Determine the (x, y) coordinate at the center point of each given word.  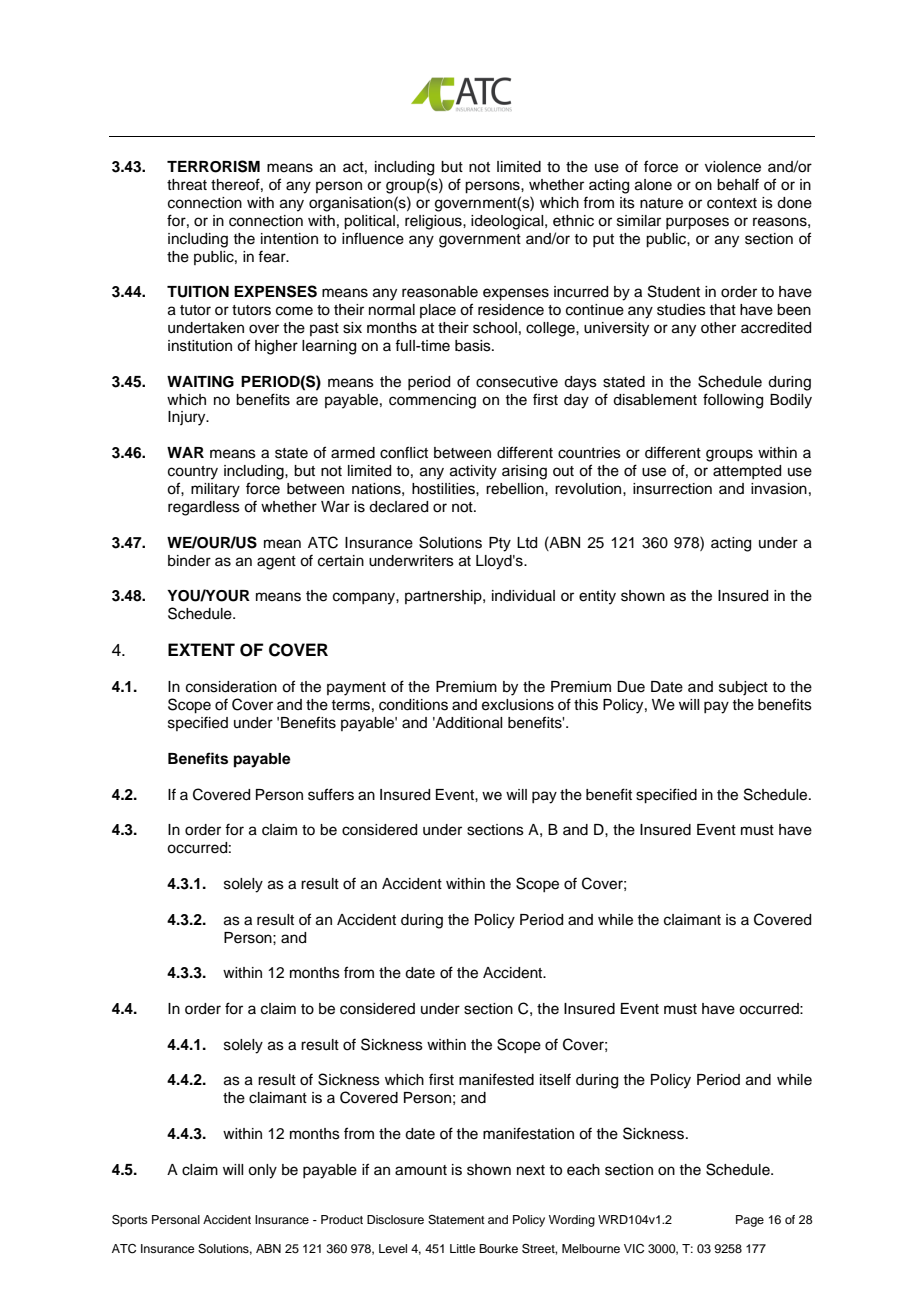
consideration (231, 687)
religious (434, 222)
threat (187, 185)
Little (462, 1248)
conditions (413, 705)
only (262, 1171)
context (732, 203)
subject (743, 688)
